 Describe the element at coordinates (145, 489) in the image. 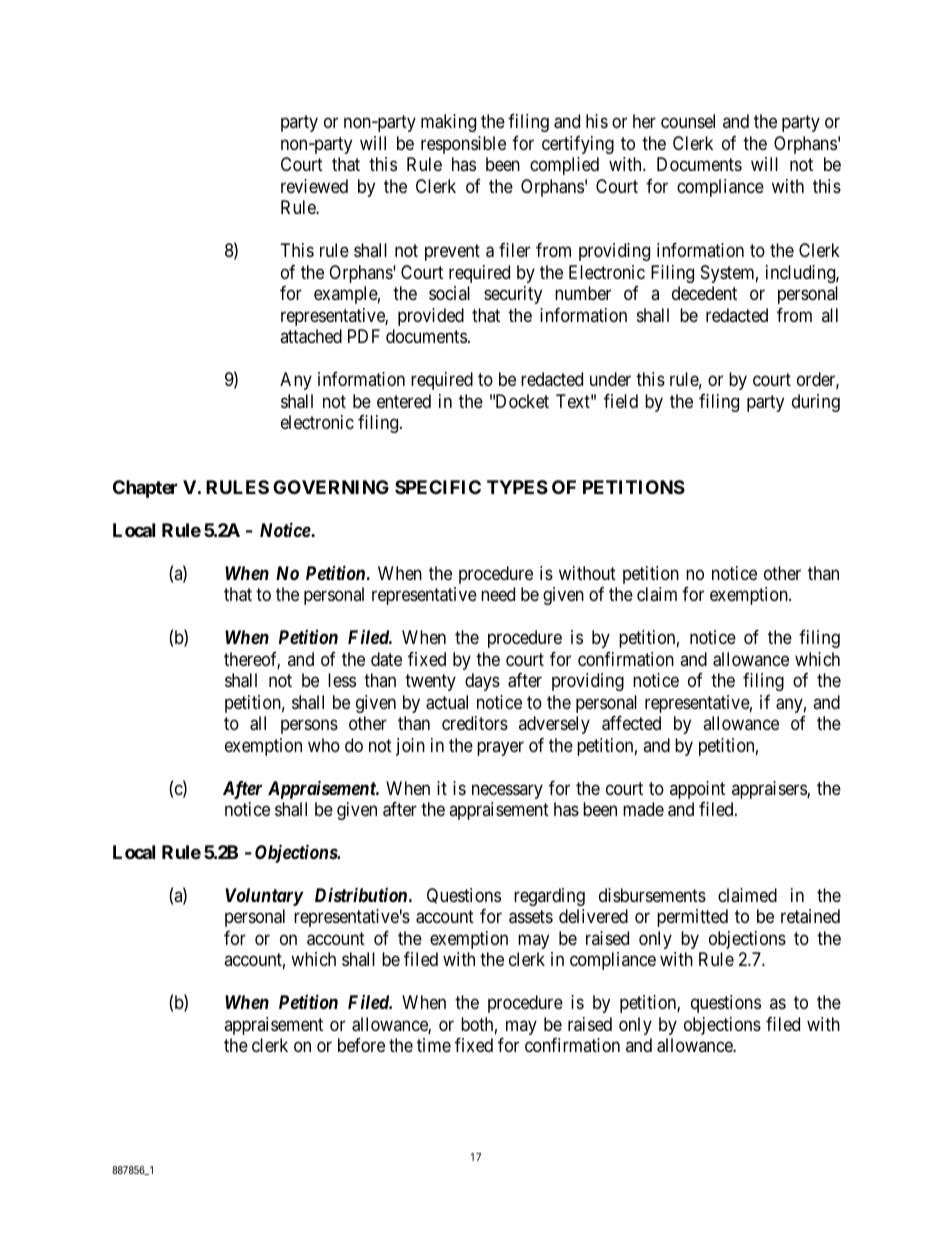

I see `Chapter` at that location.
